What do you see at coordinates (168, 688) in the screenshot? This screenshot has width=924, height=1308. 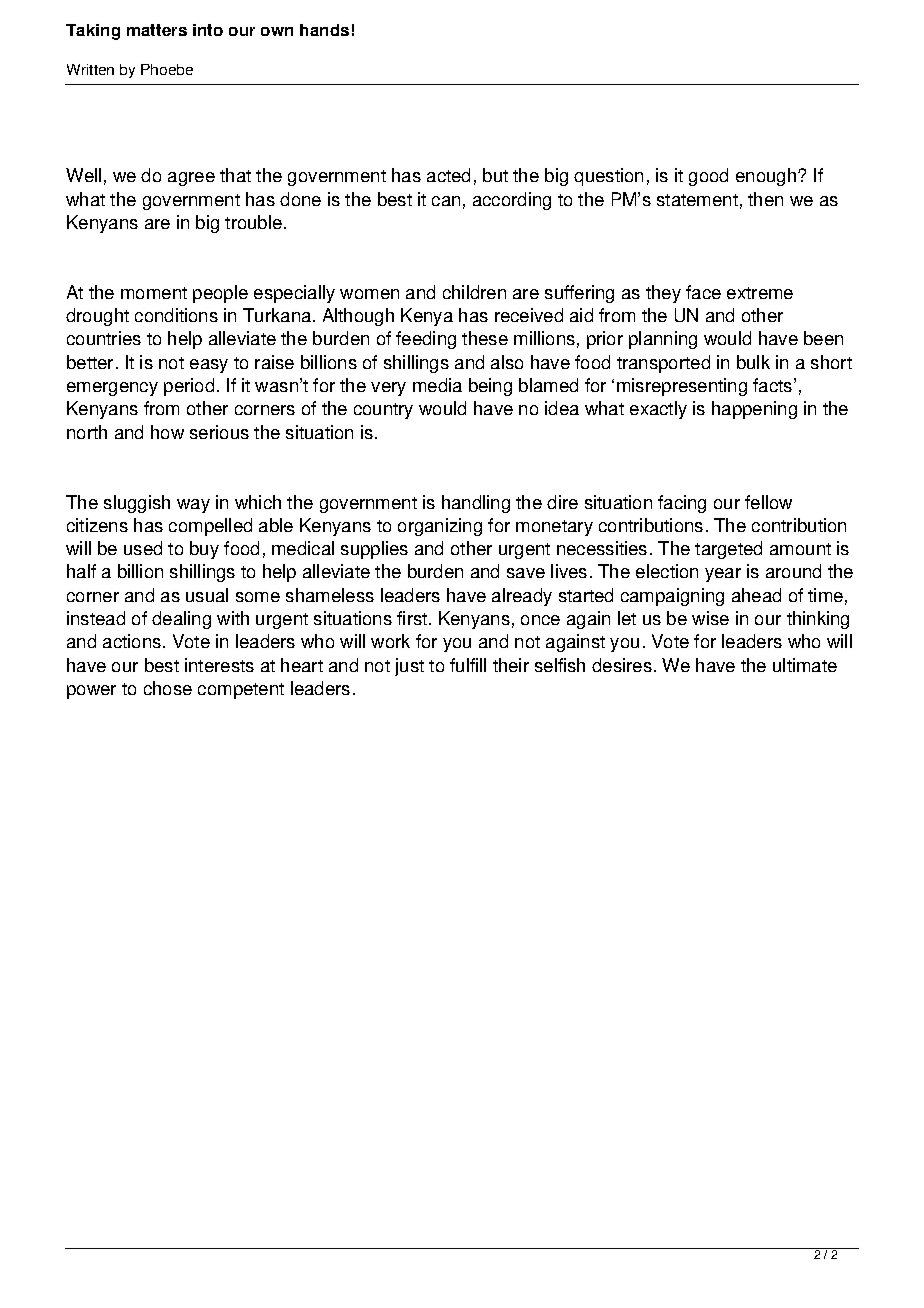 I see `chose` at bounding box center [168, 688].
